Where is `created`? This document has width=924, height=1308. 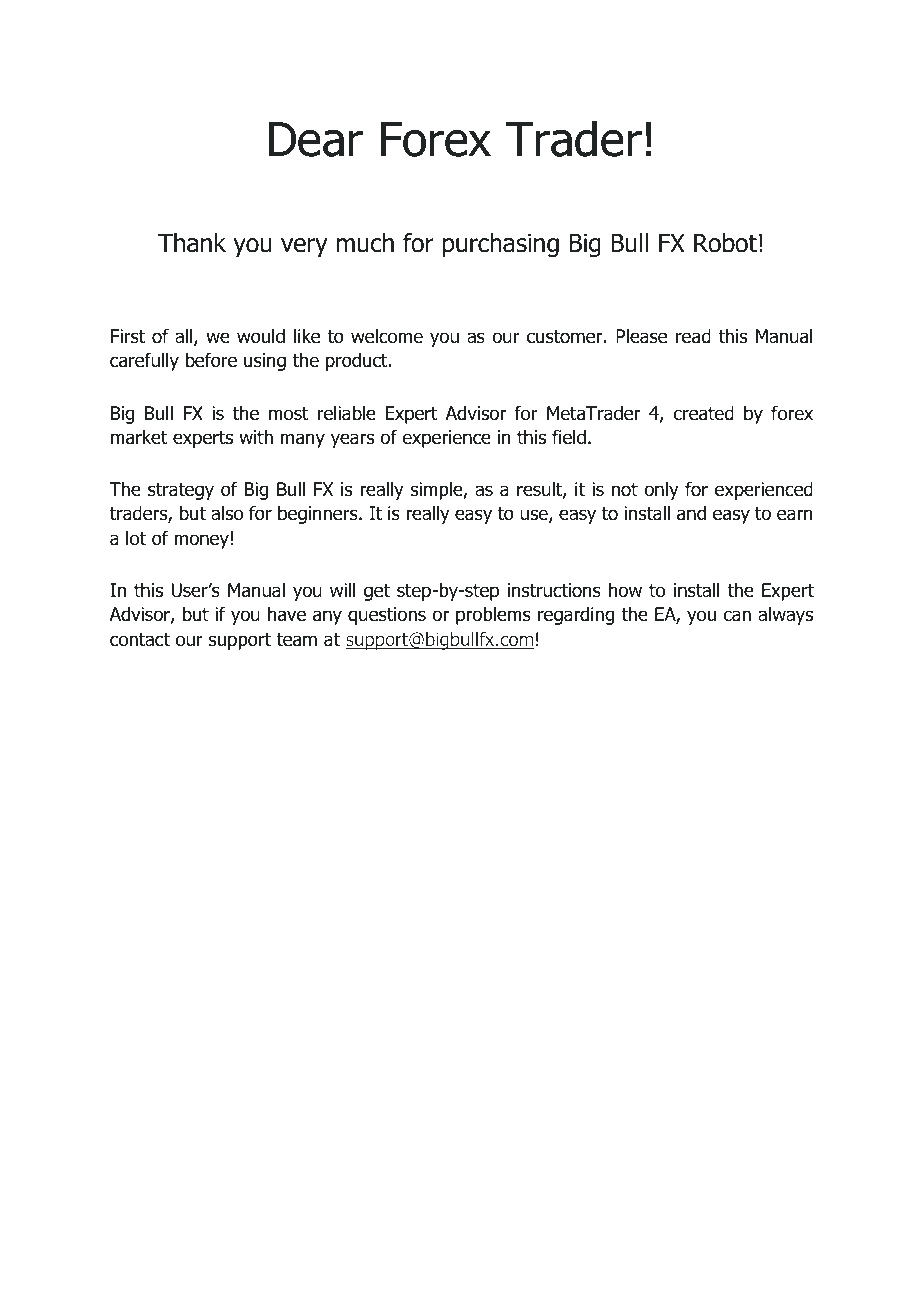
created is located at coordinates (704, 413).
